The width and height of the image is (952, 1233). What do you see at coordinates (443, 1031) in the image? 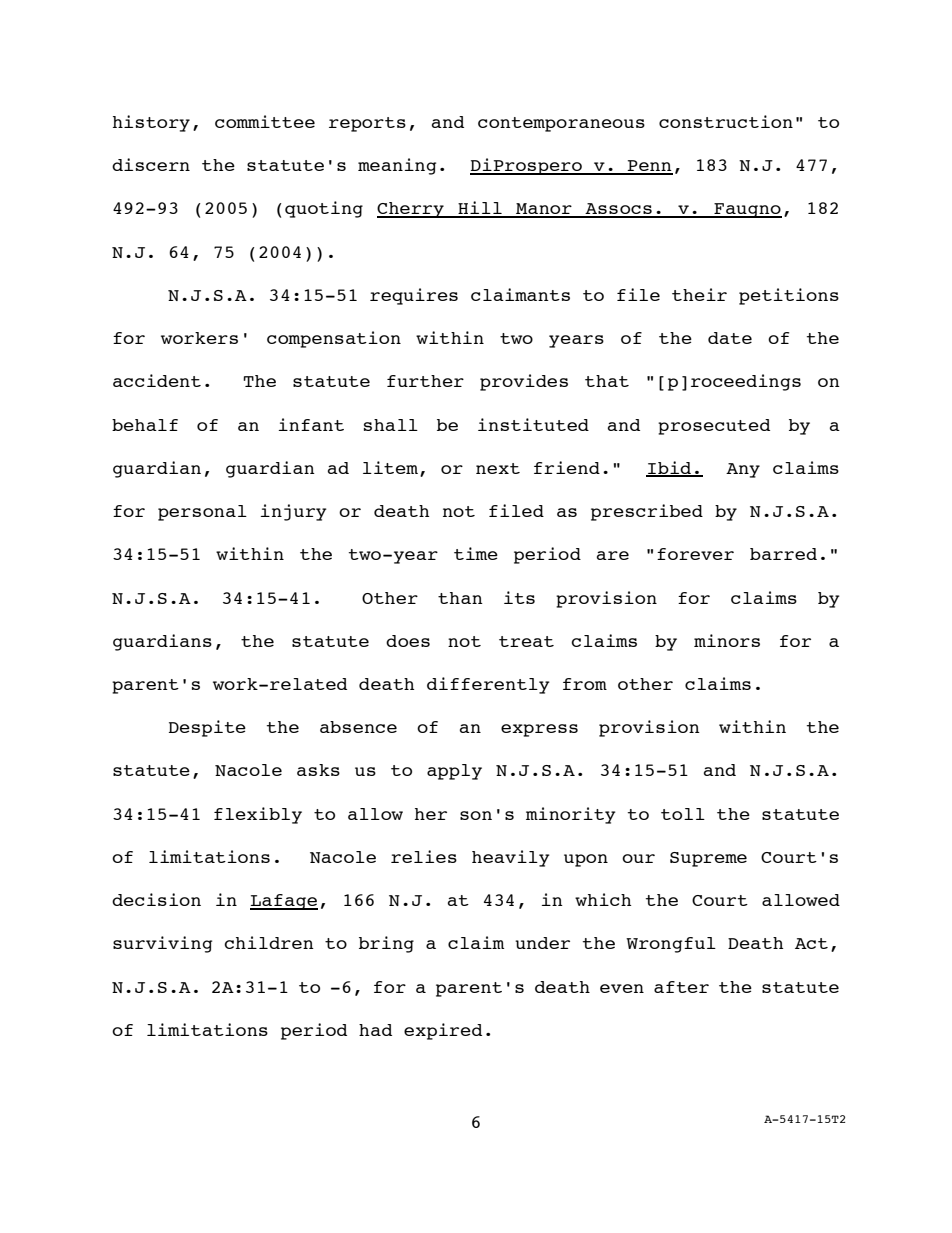
I see `expired` at bounding box center [443, 1031].
